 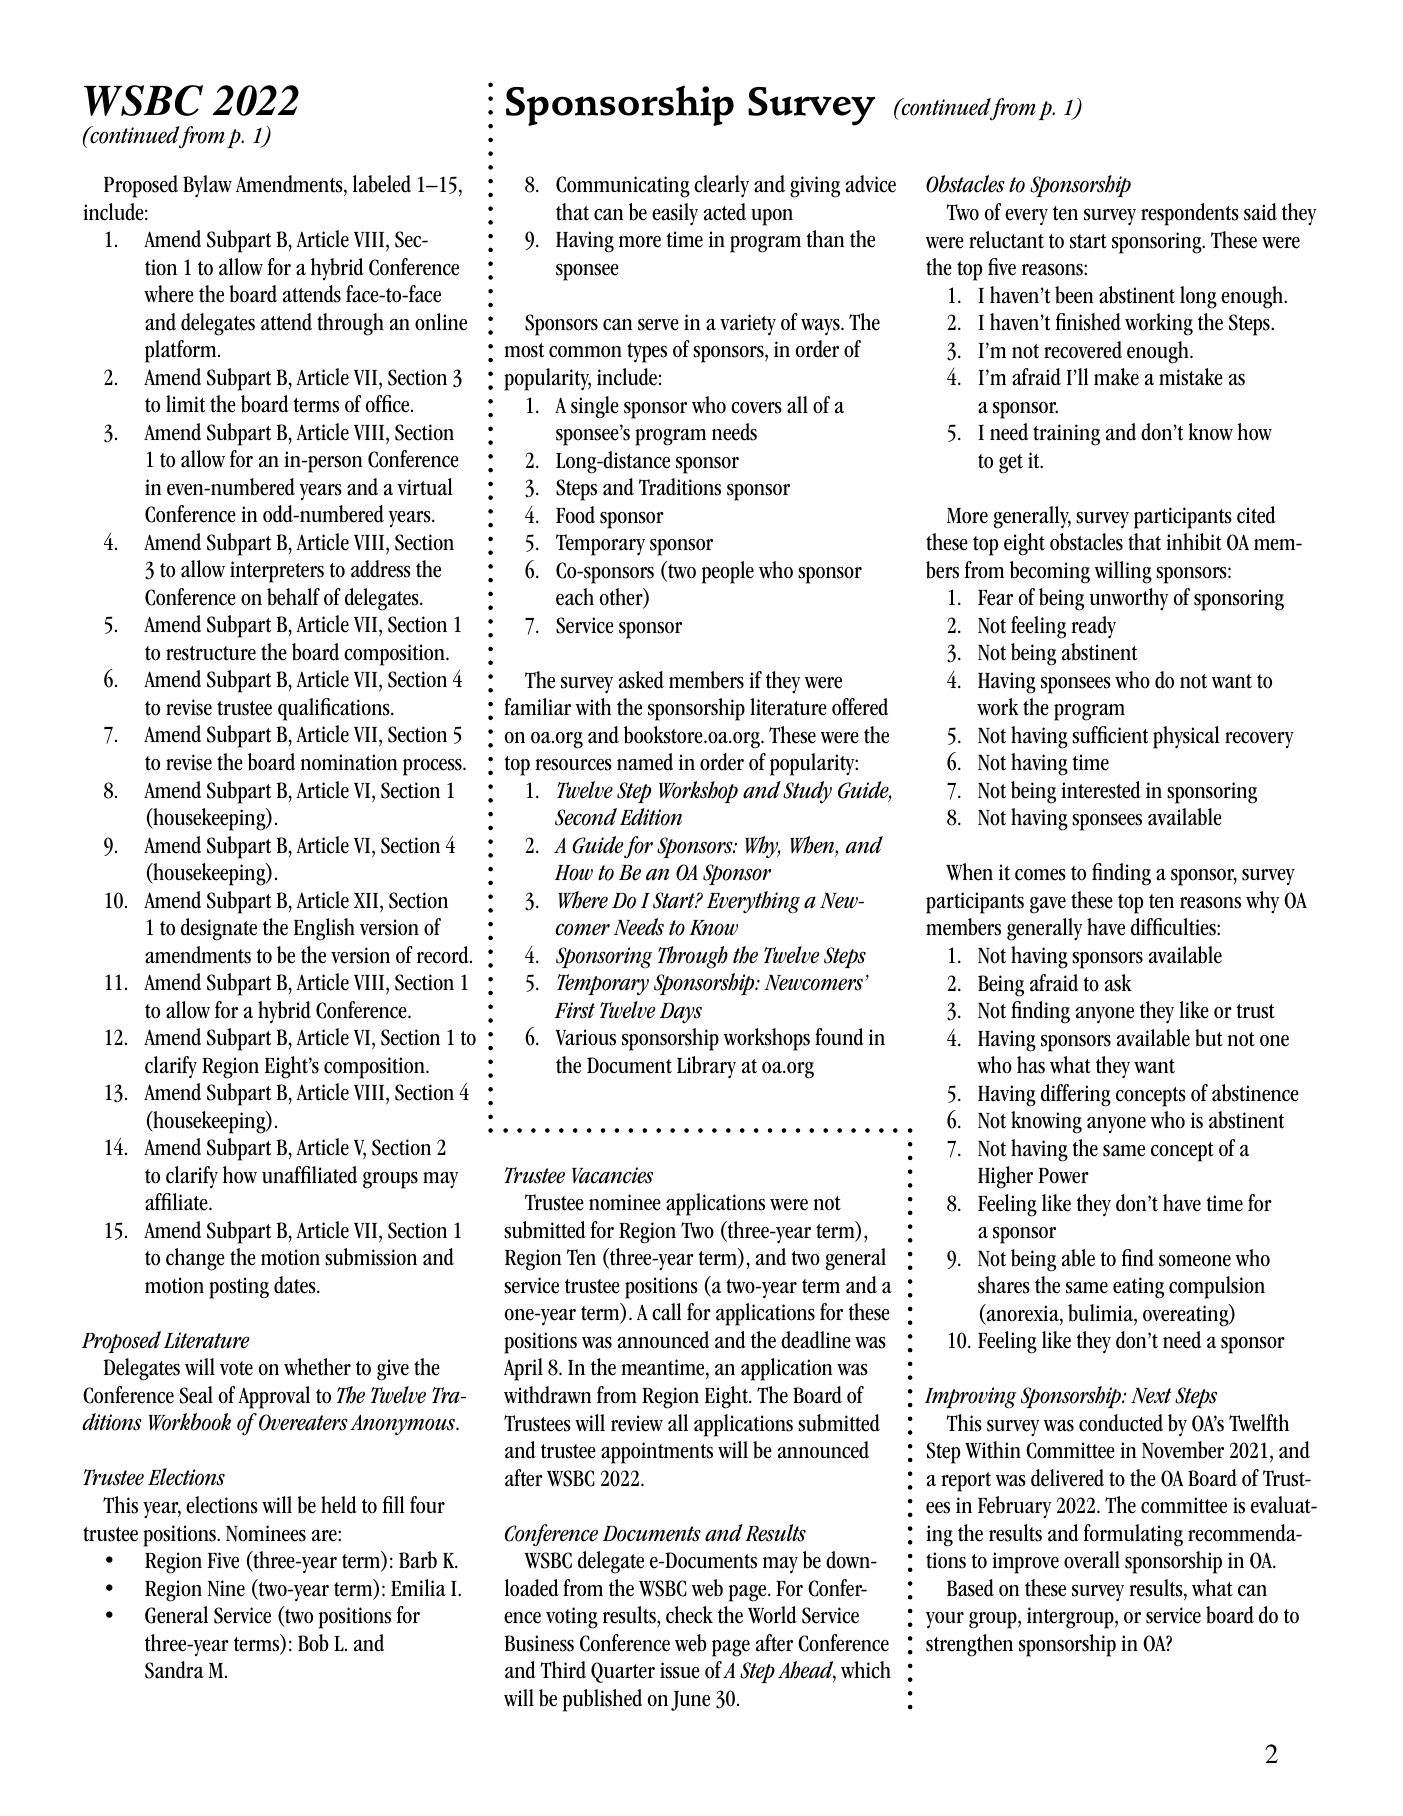 I want to click on submission, so click(x=371, y=1257).
